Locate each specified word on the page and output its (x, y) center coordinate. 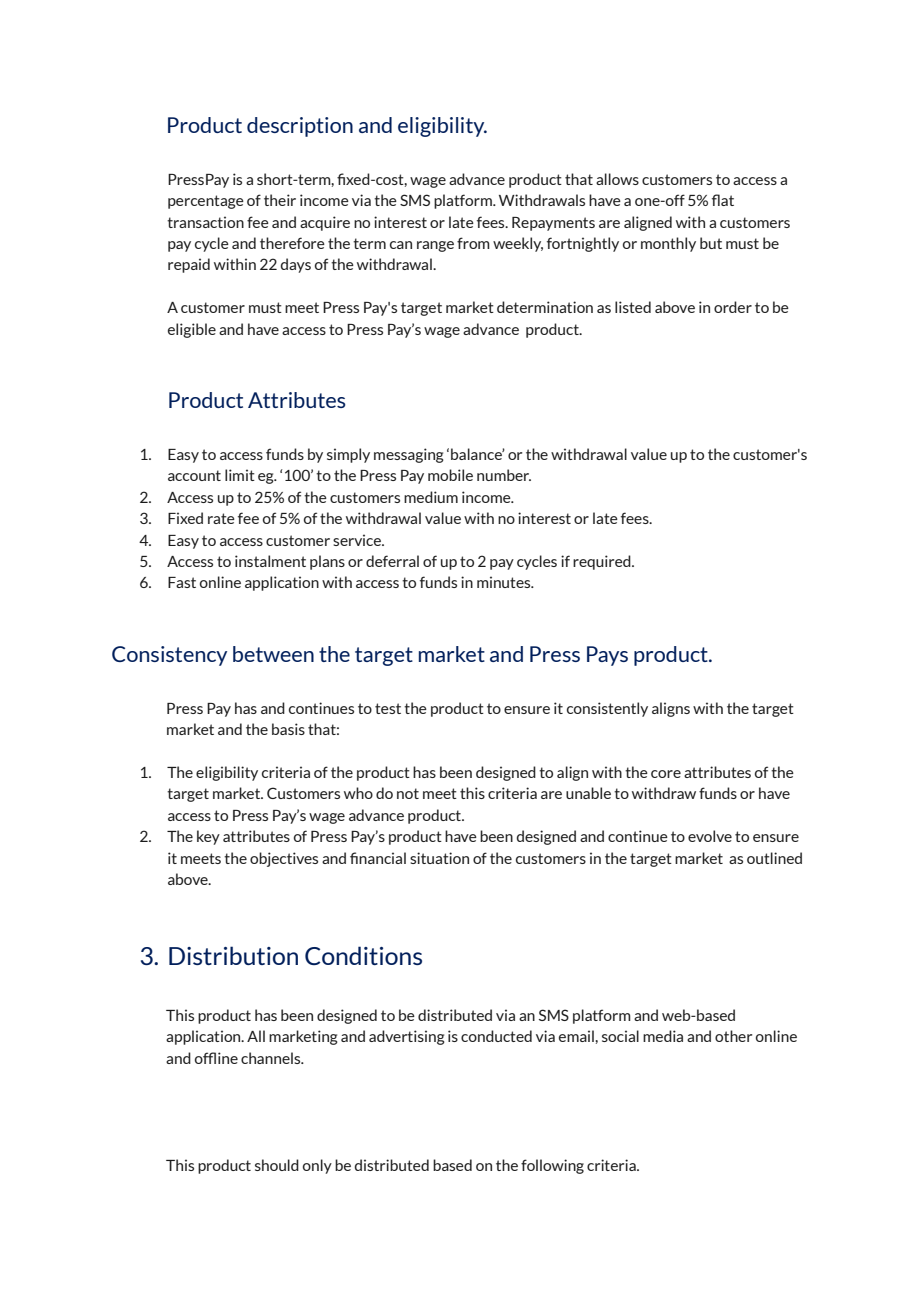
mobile (450, 475)
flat (723, 200)
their (280, 200)
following (552, 1166)
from (473, 243)
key (208, 837)
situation (439, 858)
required (603, 562)
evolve (710, 836)
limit (240, 475)
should (277, 1165)
